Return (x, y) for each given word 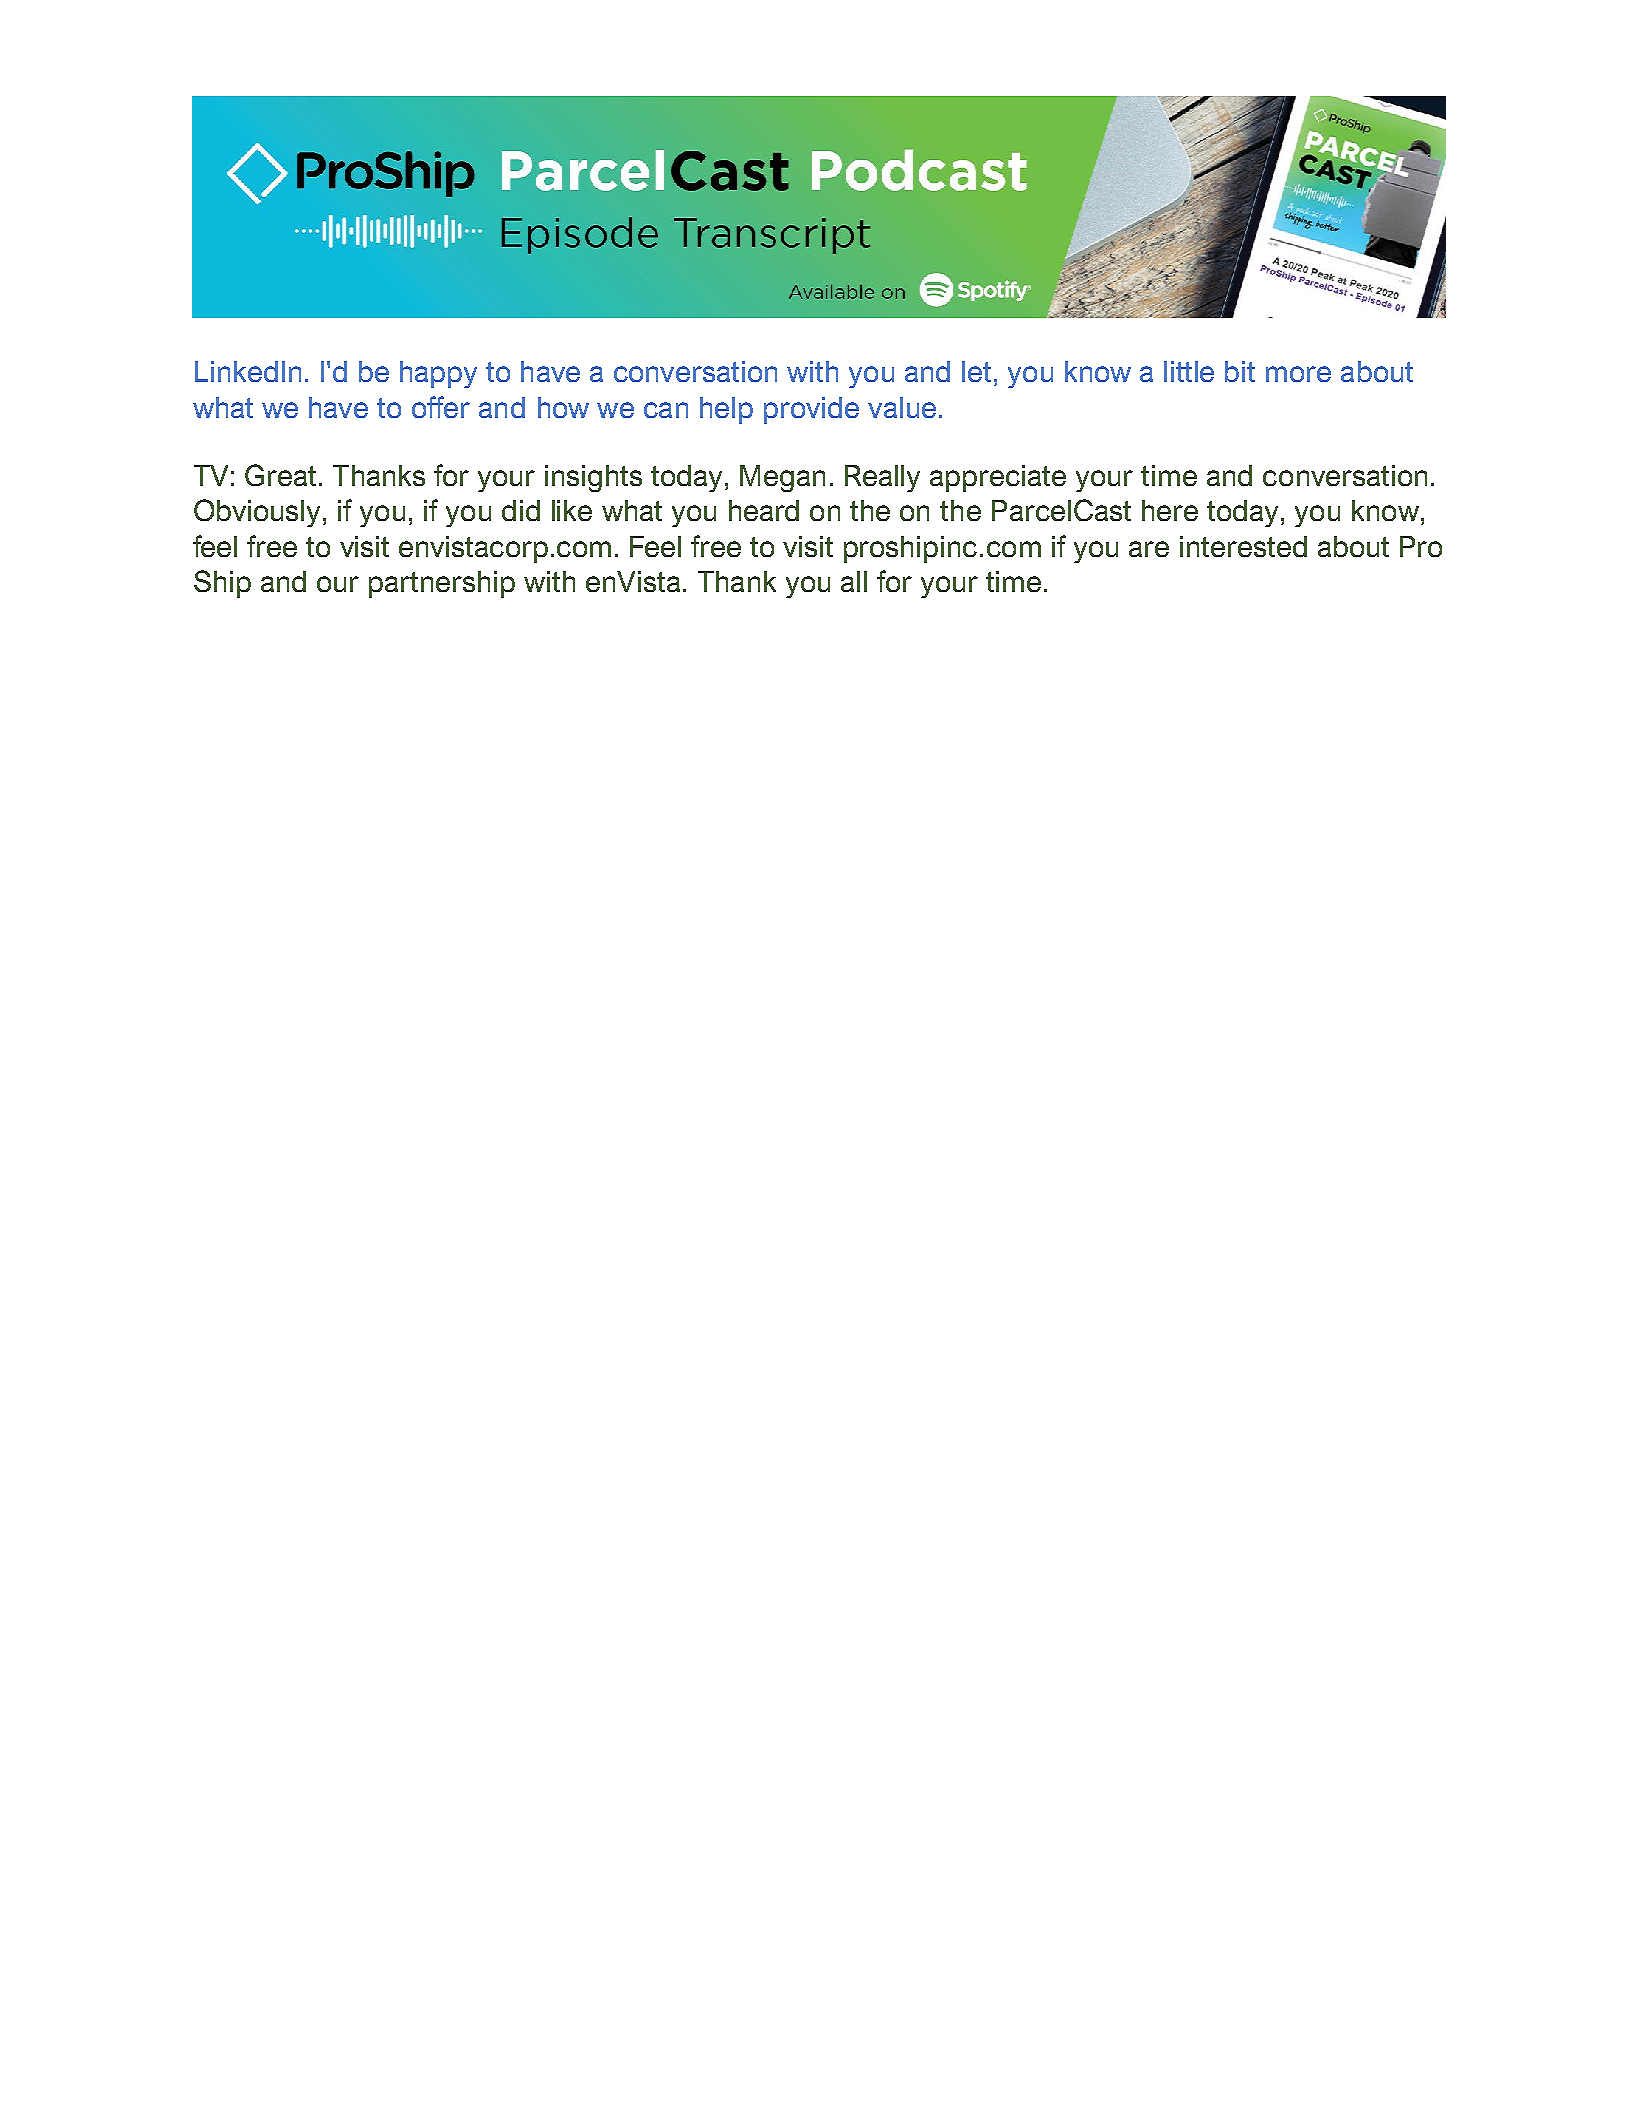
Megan (782, 478)
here (1170, 510)
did (521, 510)
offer (441, 407)
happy (438, 374)
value (902, 407)
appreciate (998, 478)
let (976, 371)
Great (280, 475)
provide (811, 410)
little (1189, 371)
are (1149, 549)
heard (764, 510)
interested (1243, 546)
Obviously (259, 513)
